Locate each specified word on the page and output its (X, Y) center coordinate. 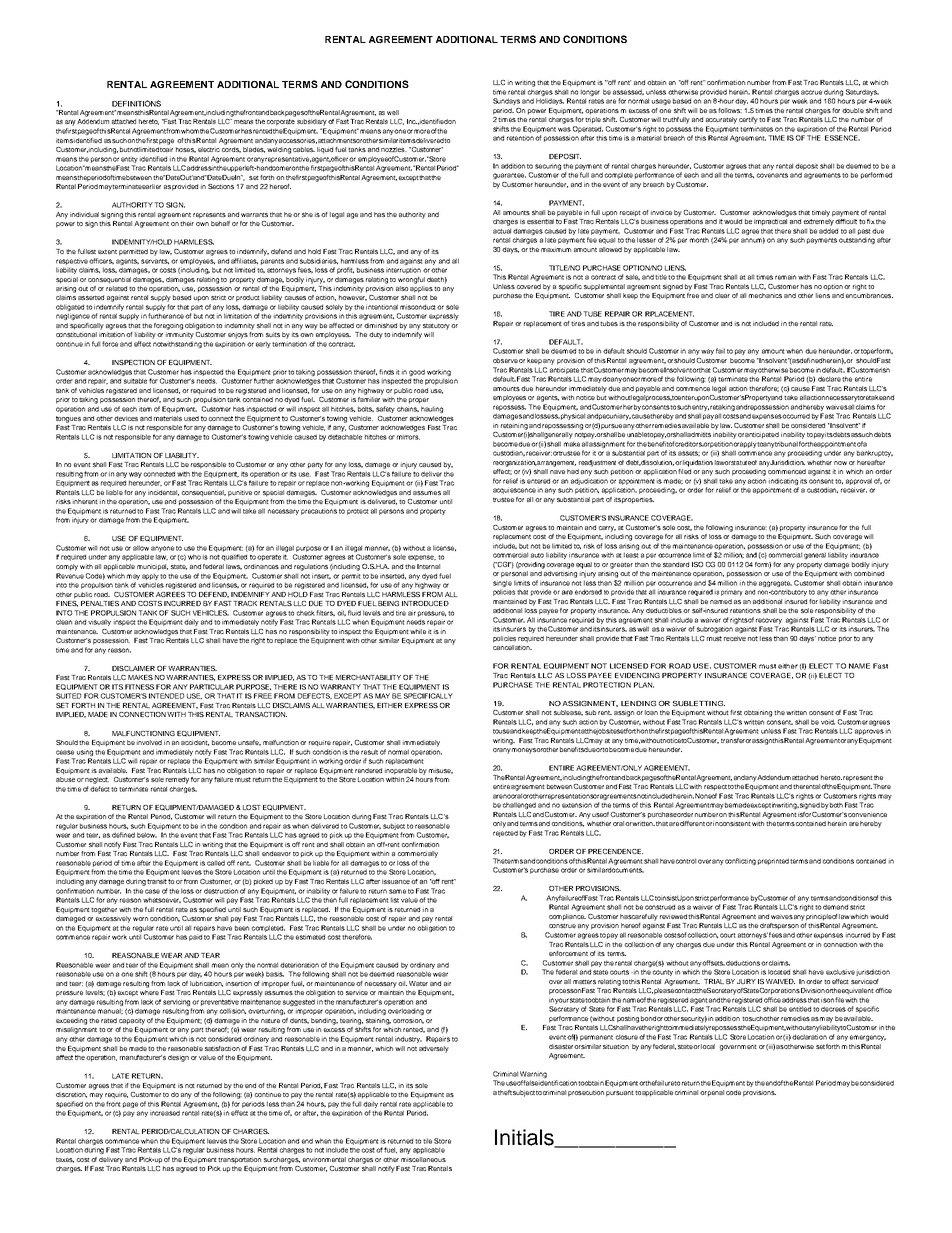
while (418, 631)
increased (165, 1113)
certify (748, 120)
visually (99, 622)
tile (427, 1141)
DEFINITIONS (136, 103)
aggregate (775, 584)
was (564, 129)
